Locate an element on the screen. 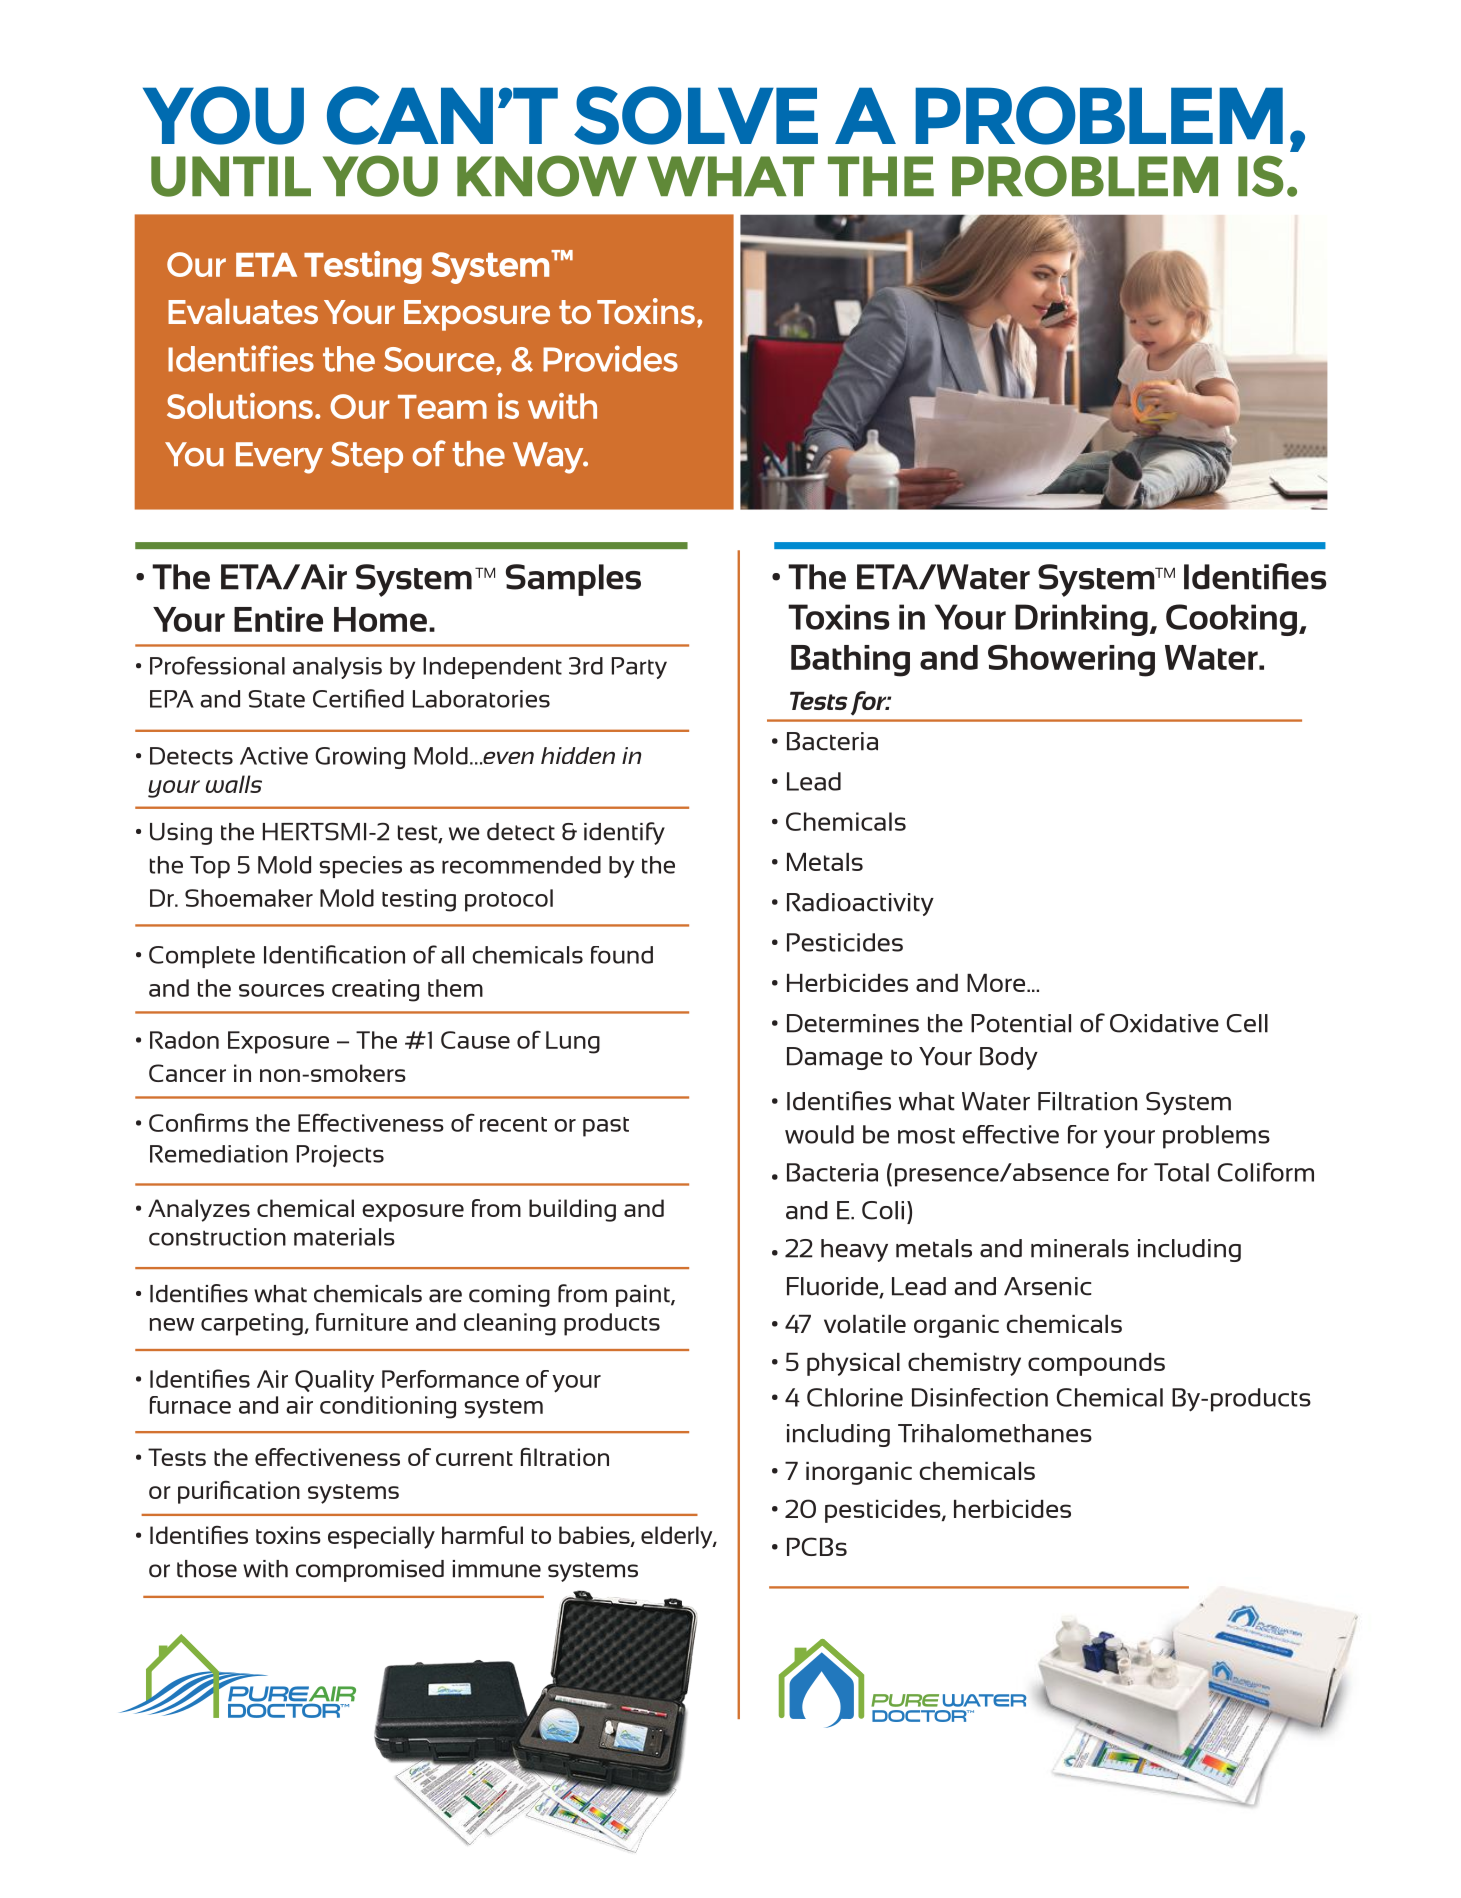  species is located at coordinates (360, 867).
